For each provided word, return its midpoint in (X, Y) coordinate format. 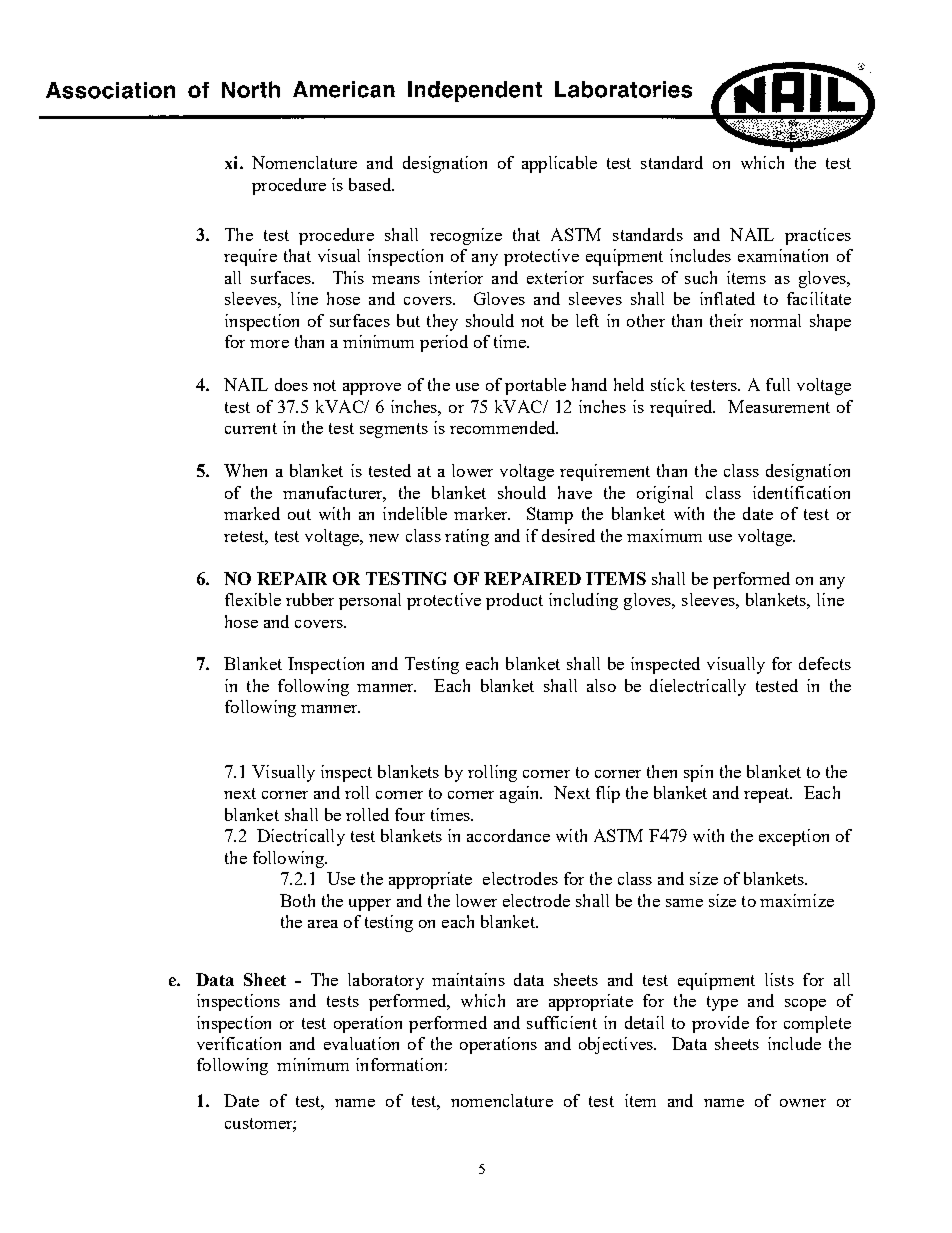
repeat (768, 795)
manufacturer (334, 493)
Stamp (550, 515)
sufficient (562, 1022)
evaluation (361, 1043)
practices (818, 236)
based (371, 184)
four (410, 814)
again (521, 794)
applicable (559, 164)
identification (801, 492)
